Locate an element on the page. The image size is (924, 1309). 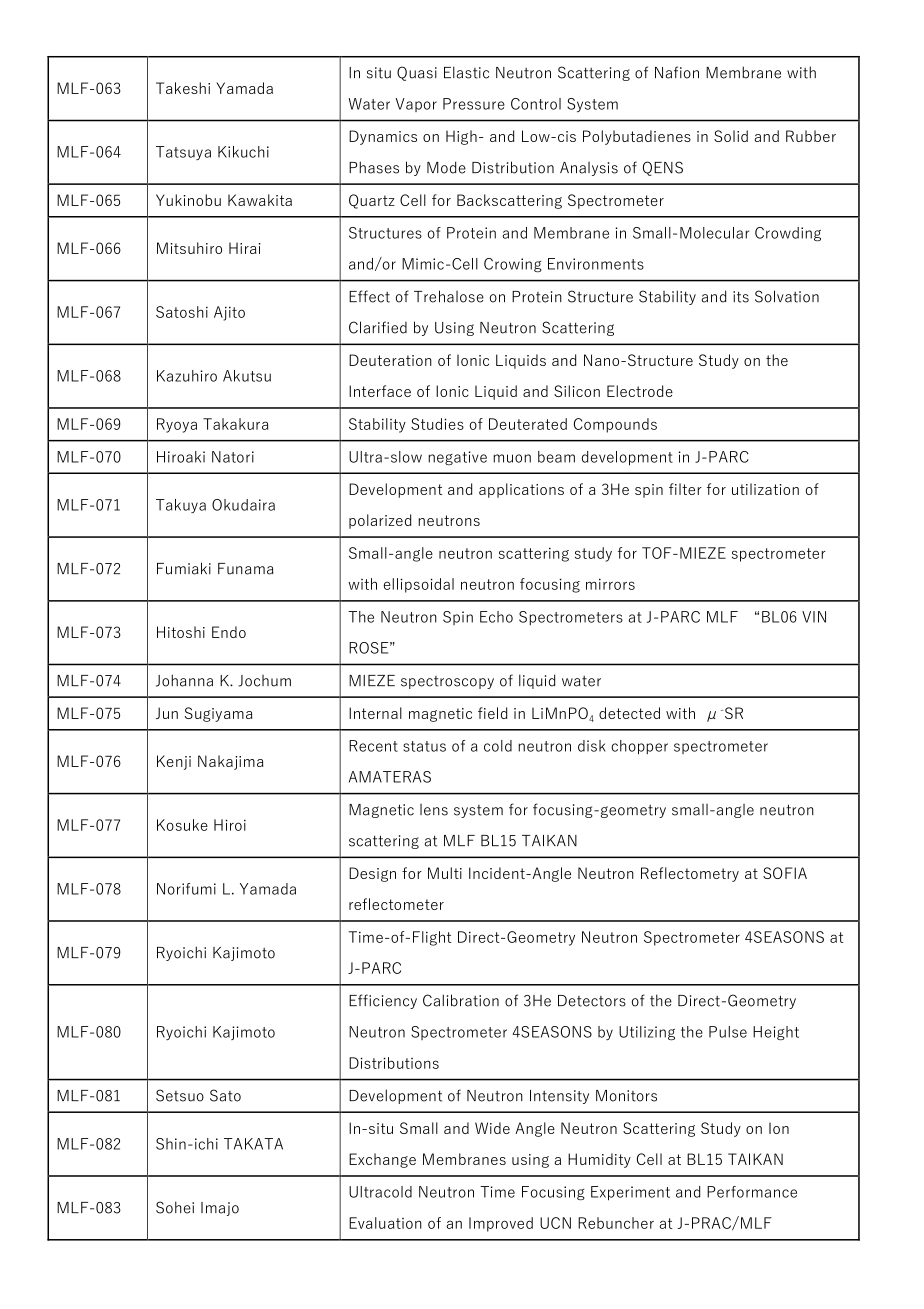
Exchange is located at coordinates (382, 1160).
